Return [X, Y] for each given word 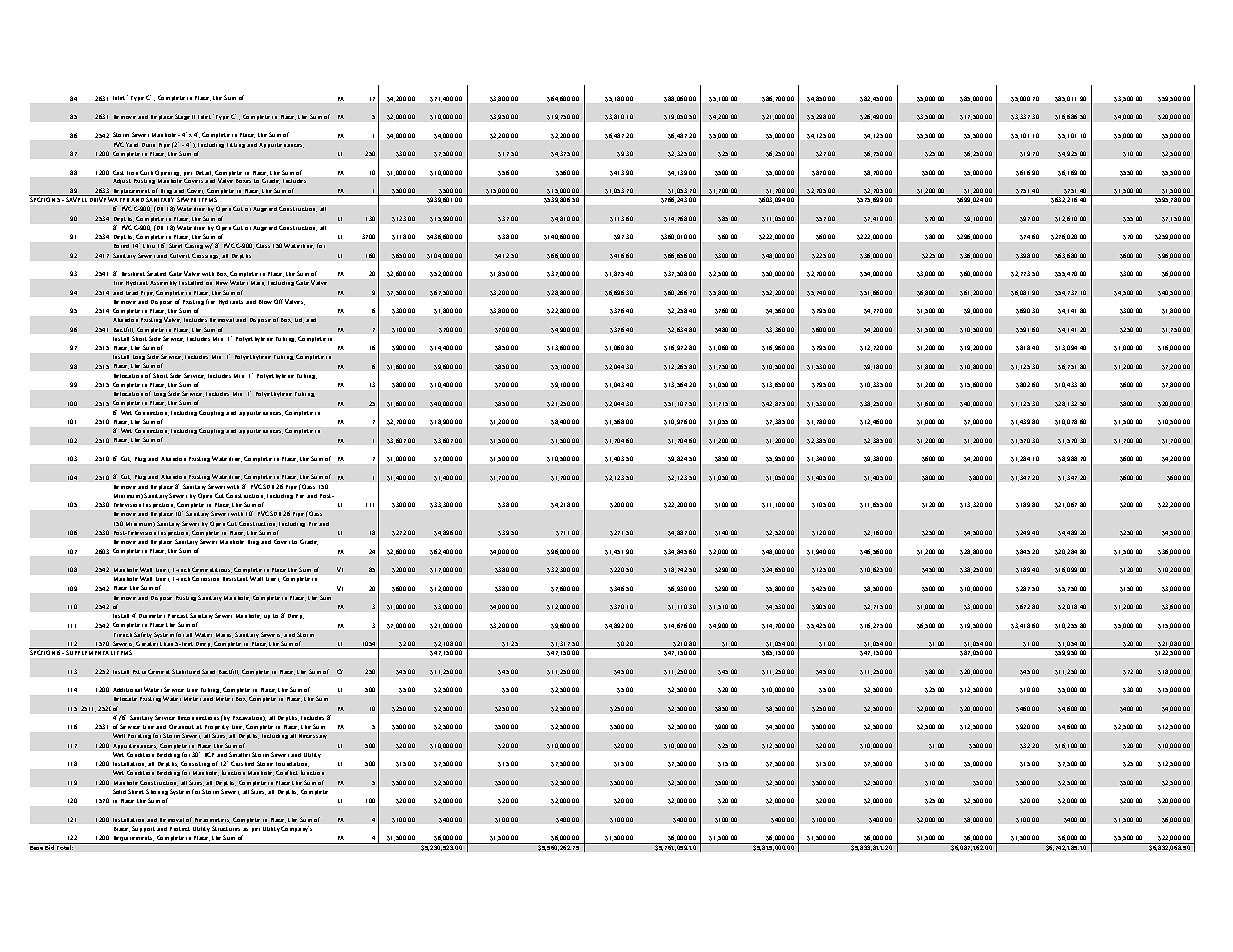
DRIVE [98, 199]
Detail [204, 173]
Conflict [287, 772]
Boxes [243, 181]
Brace [122, 829]
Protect [180, 829]
